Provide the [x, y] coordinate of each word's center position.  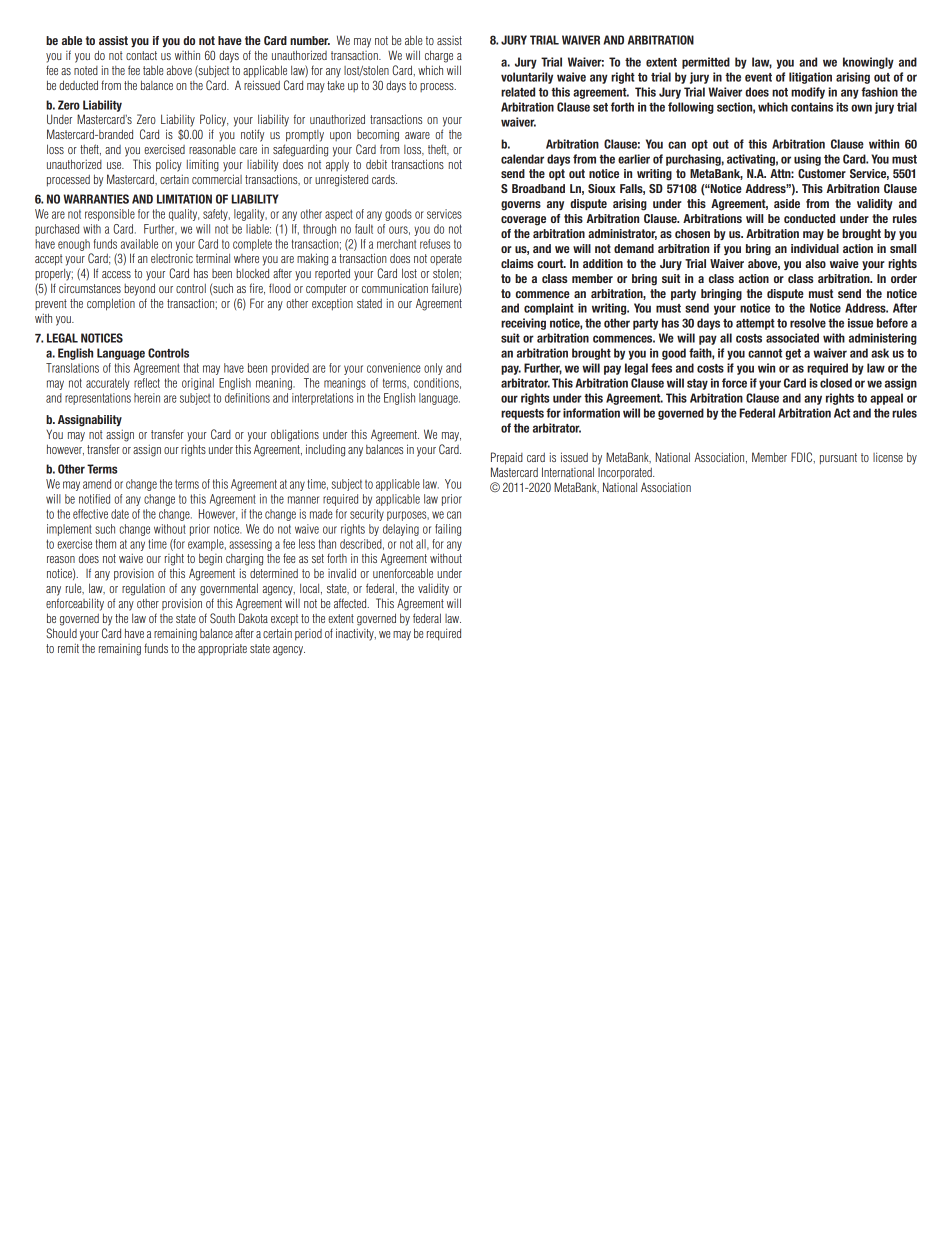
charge [439, 56]
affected [351, 603]
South [222, 618]
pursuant [838, 459]
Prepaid [507, 458]
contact [141, 55]
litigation [810, 78]
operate [446, 260]
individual [815, 248]
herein [147, 398]
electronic [172, 258]
